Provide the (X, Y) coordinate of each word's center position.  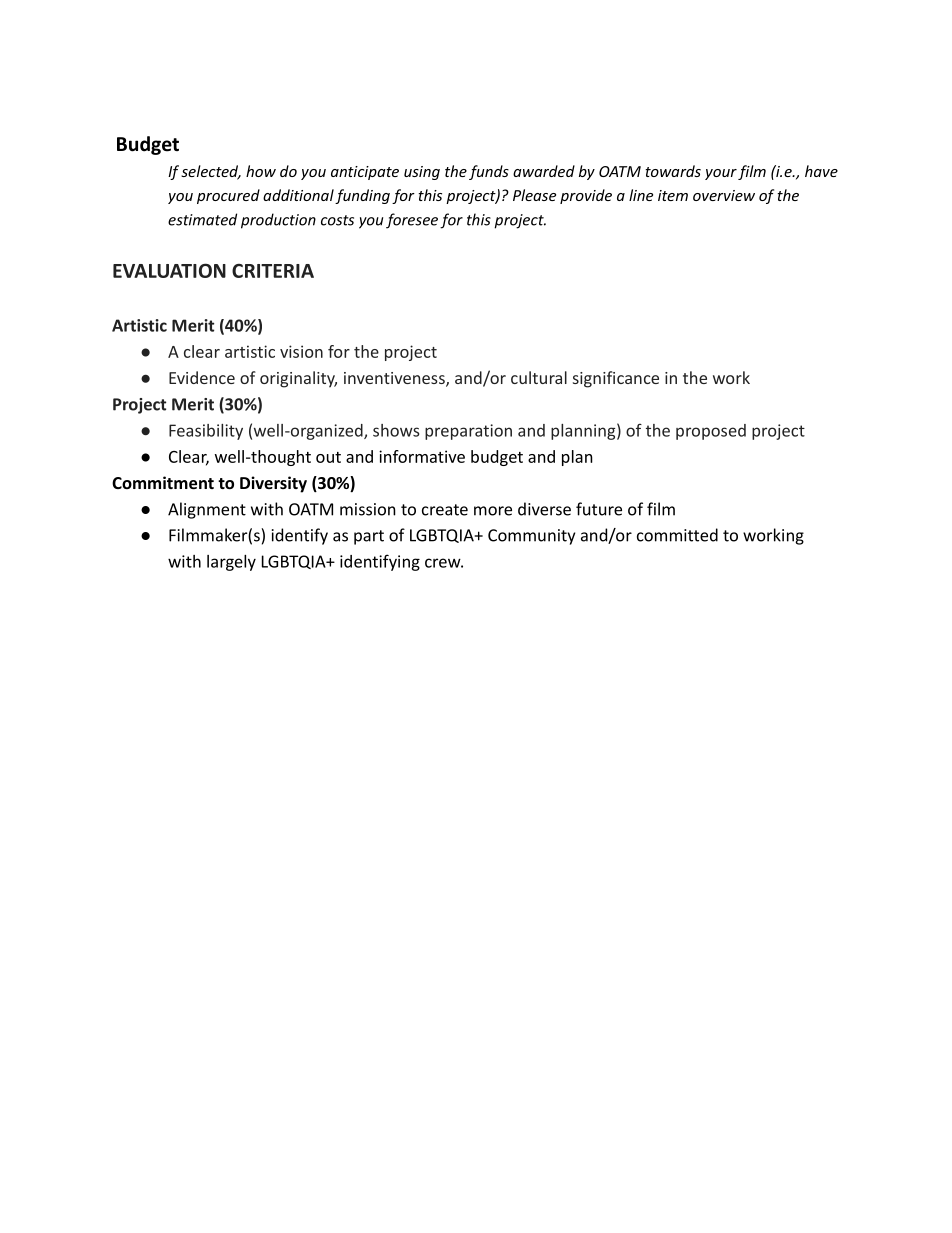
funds (489, 172)
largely (231, 563)
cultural (539, 377)
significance (616, 379)
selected (211, 172)
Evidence (202, 377)
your (721, 174)
